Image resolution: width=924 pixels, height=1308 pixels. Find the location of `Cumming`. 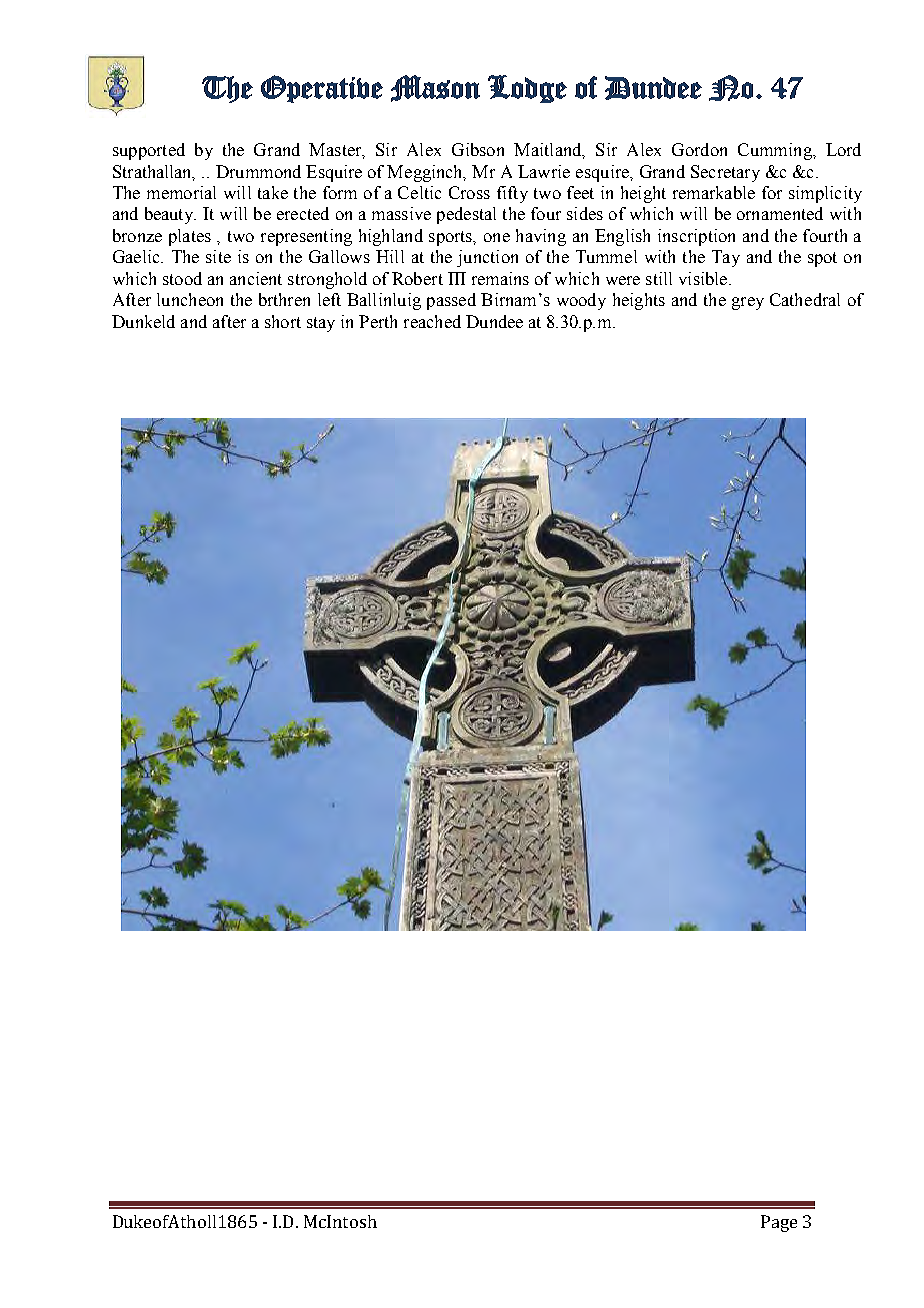

Cumming is located at coordinates (776, 151).
